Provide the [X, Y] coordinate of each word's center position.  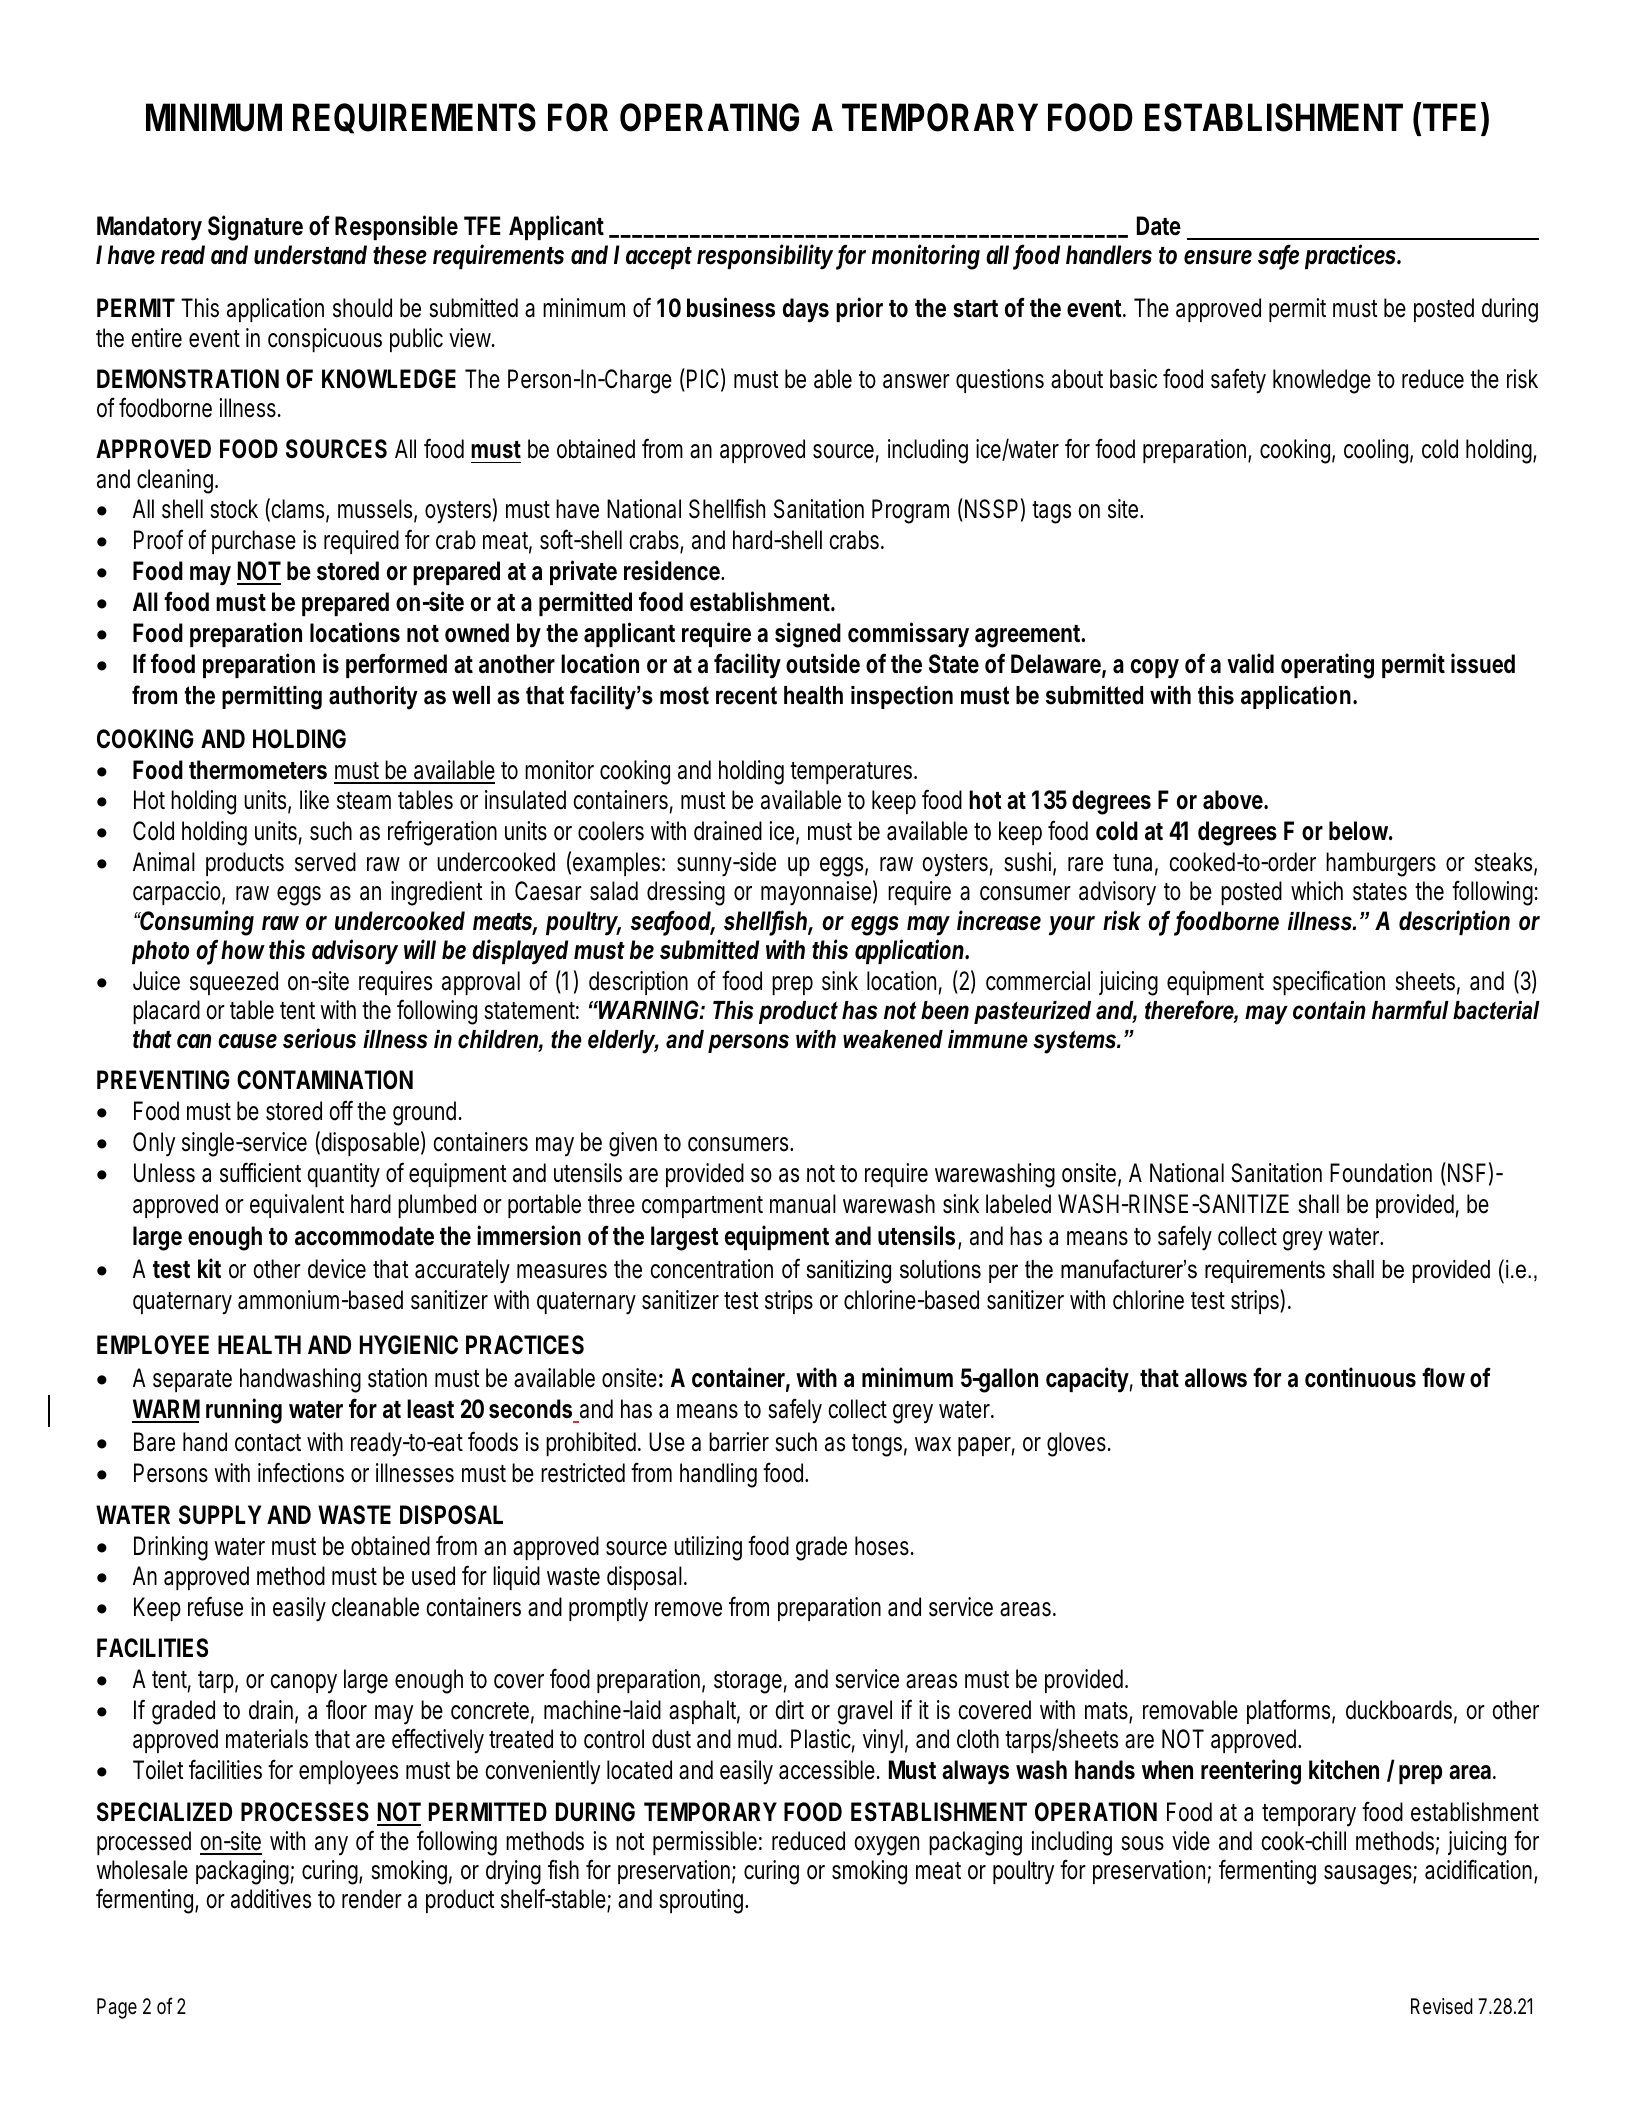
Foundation [1381, 1173]
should [362, 308]
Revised [1442, 2006]
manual [803, 1204]
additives [271, 1899]
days [806, 310]
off [341, 1110]
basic [1133, 379]
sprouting [701, 1901]
